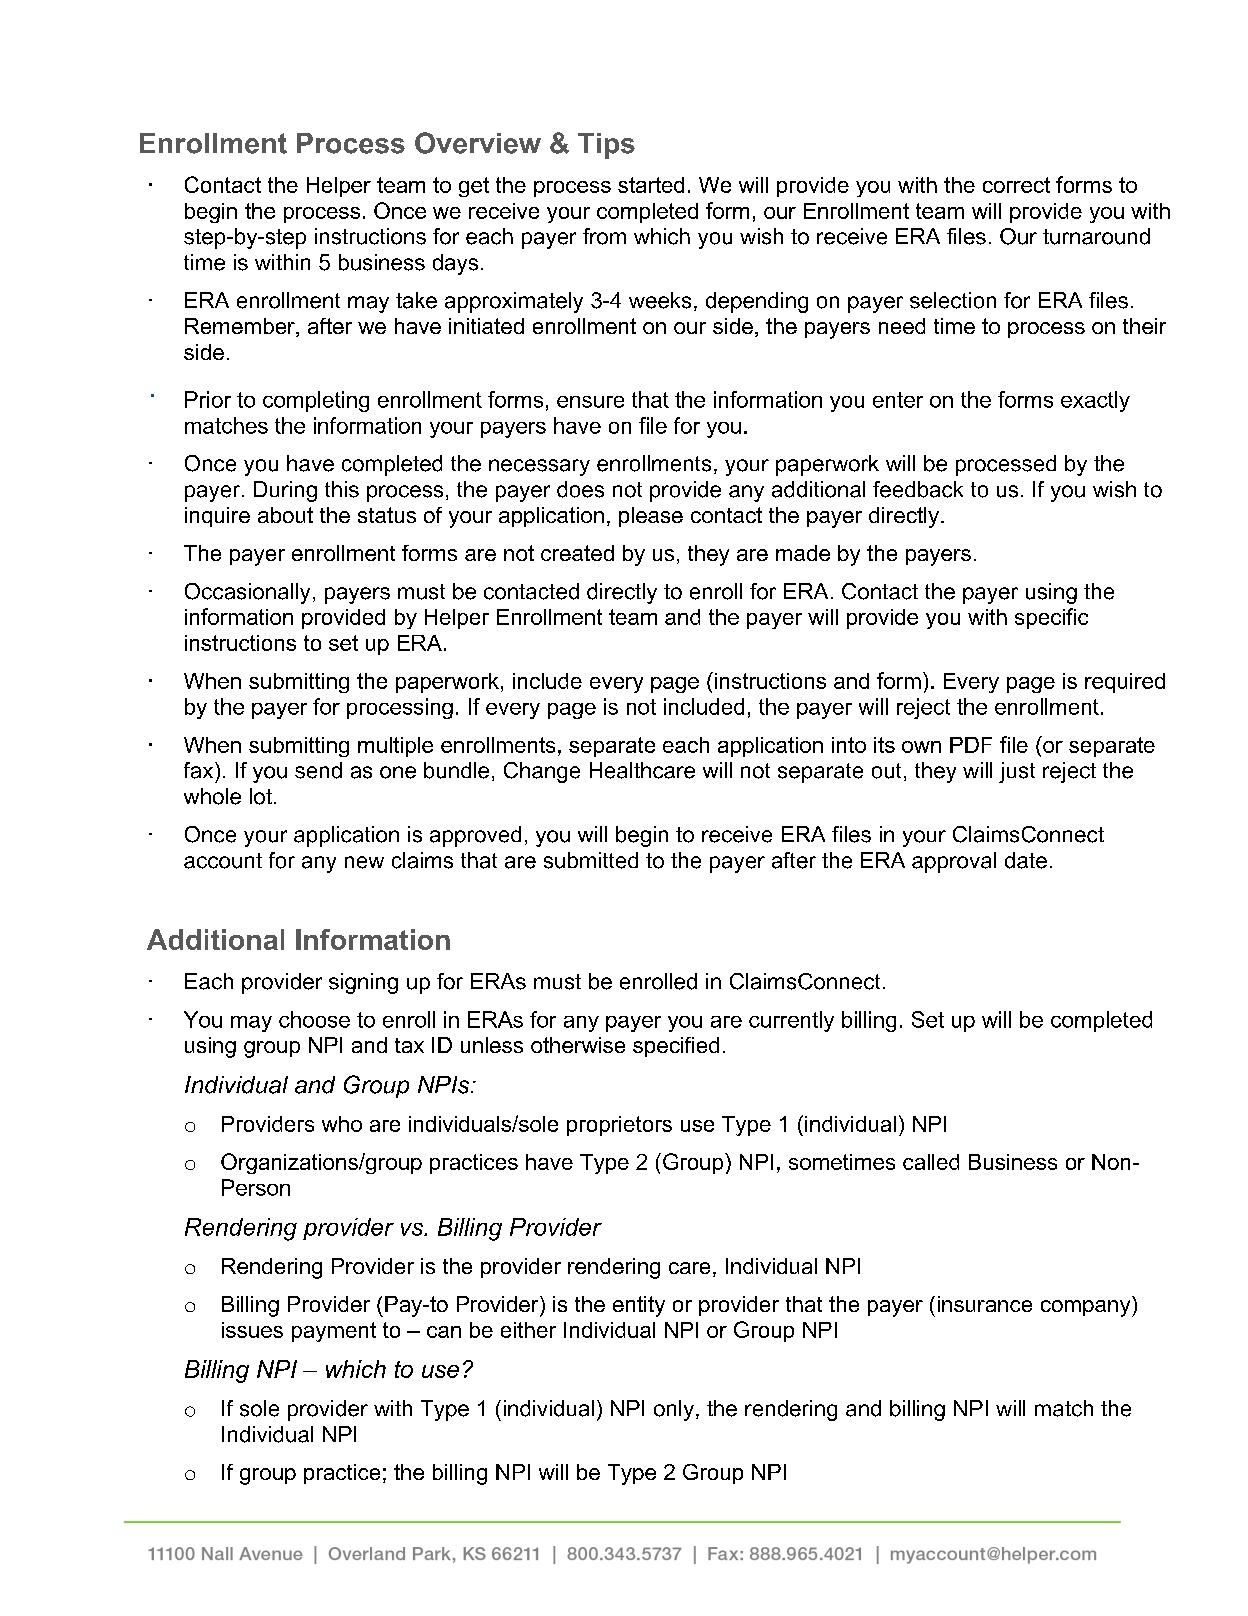 The image size is (1248, 1616). Describe the element at coordinates (474, 187) in the screenshot. I see `get` at that location.
